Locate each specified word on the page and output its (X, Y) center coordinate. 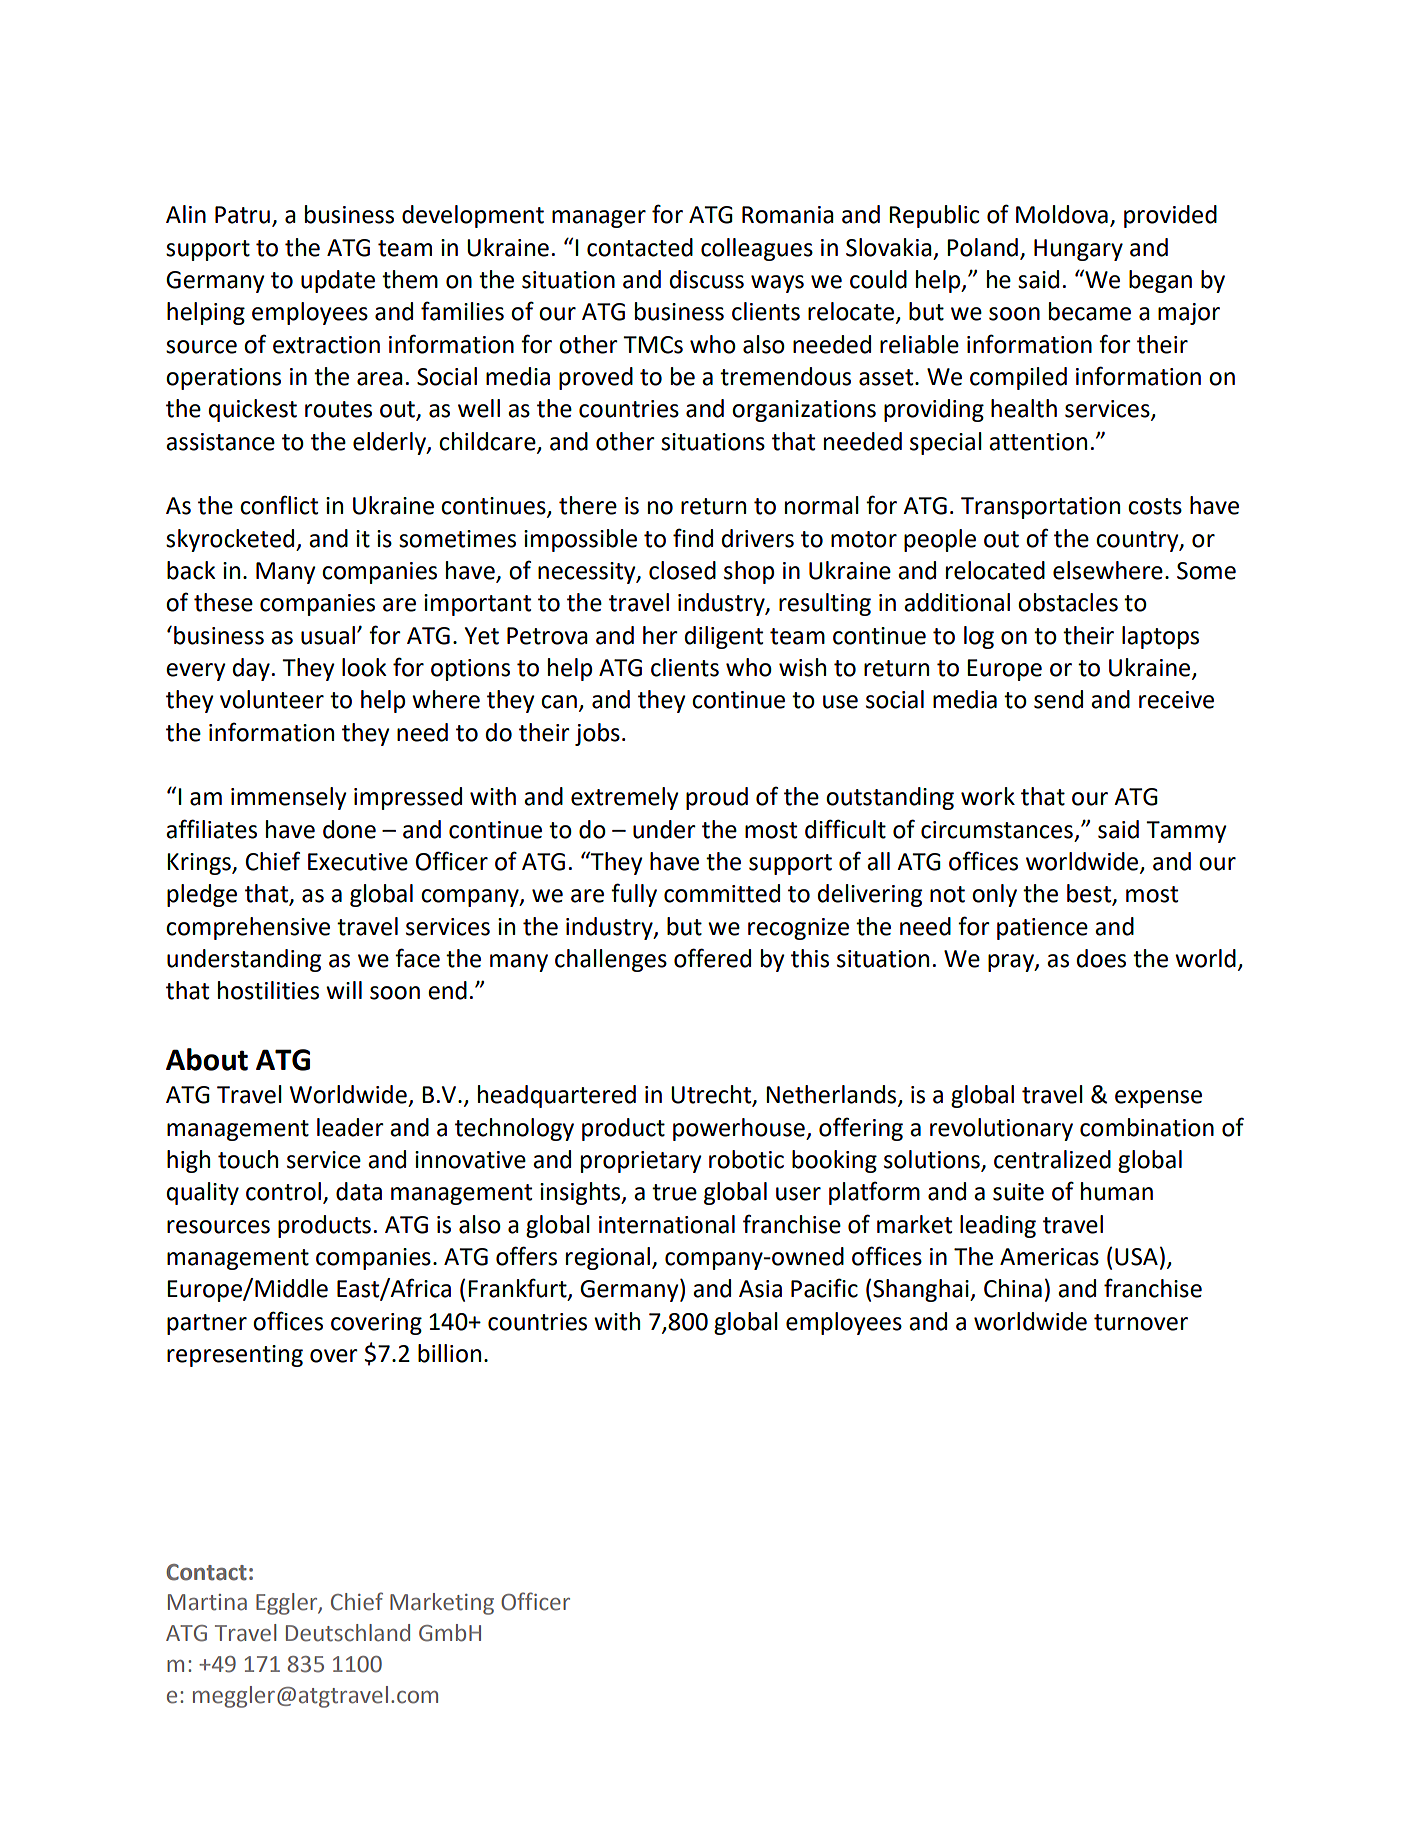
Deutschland (348, 1633)
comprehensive (248, 928)
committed (722, 893)
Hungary (1078, 250)
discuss (707, 279)
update (338, 281)
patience (1042, 929)
